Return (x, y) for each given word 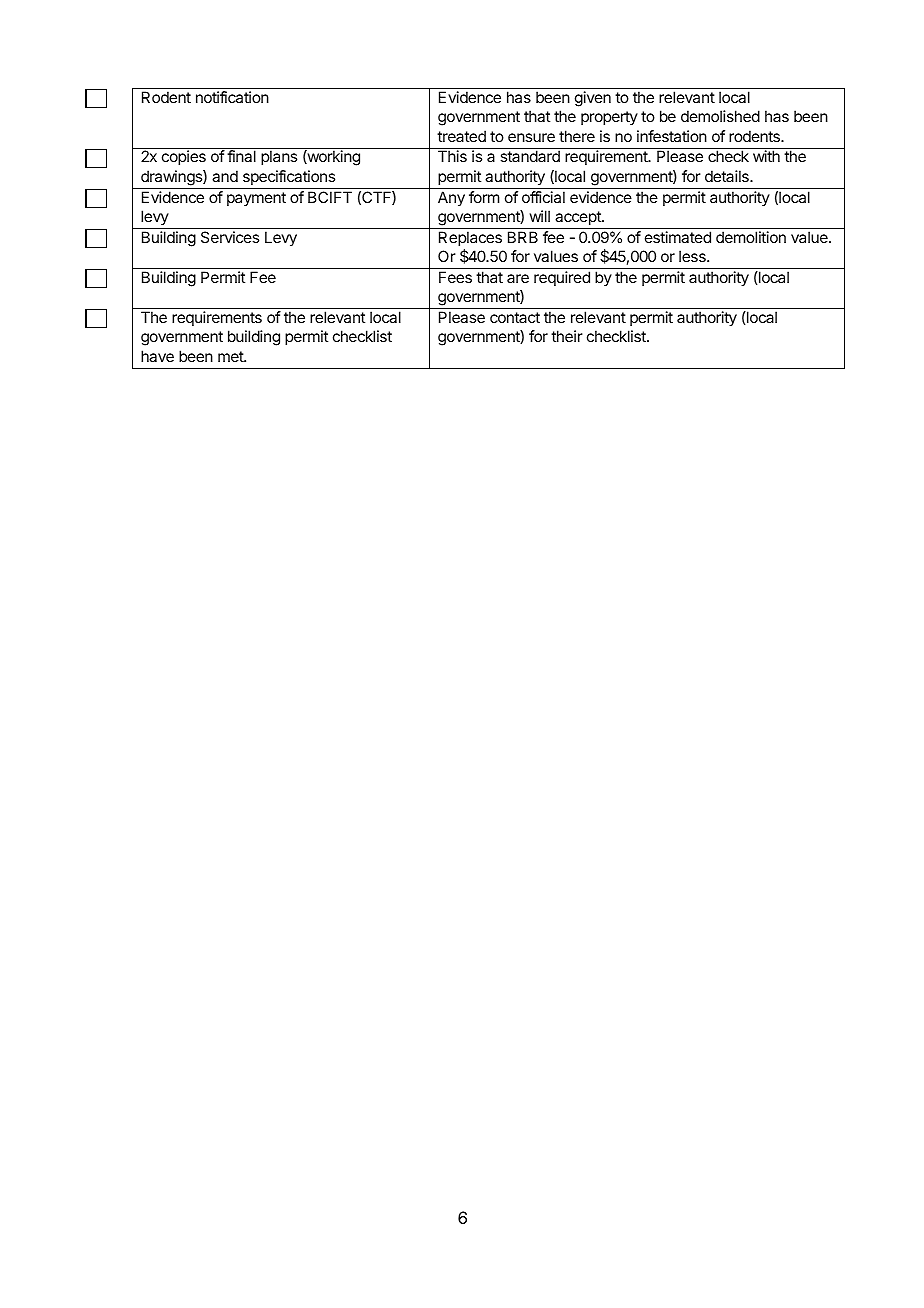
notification (232, 97)
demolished (720, 116)
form (484, 197)
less (693, 256)
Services (230, 237)
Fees (455, 277)
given (593, 99)
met (231, 356)
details (728, 176)
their (567, 336)
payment (256, 199)
